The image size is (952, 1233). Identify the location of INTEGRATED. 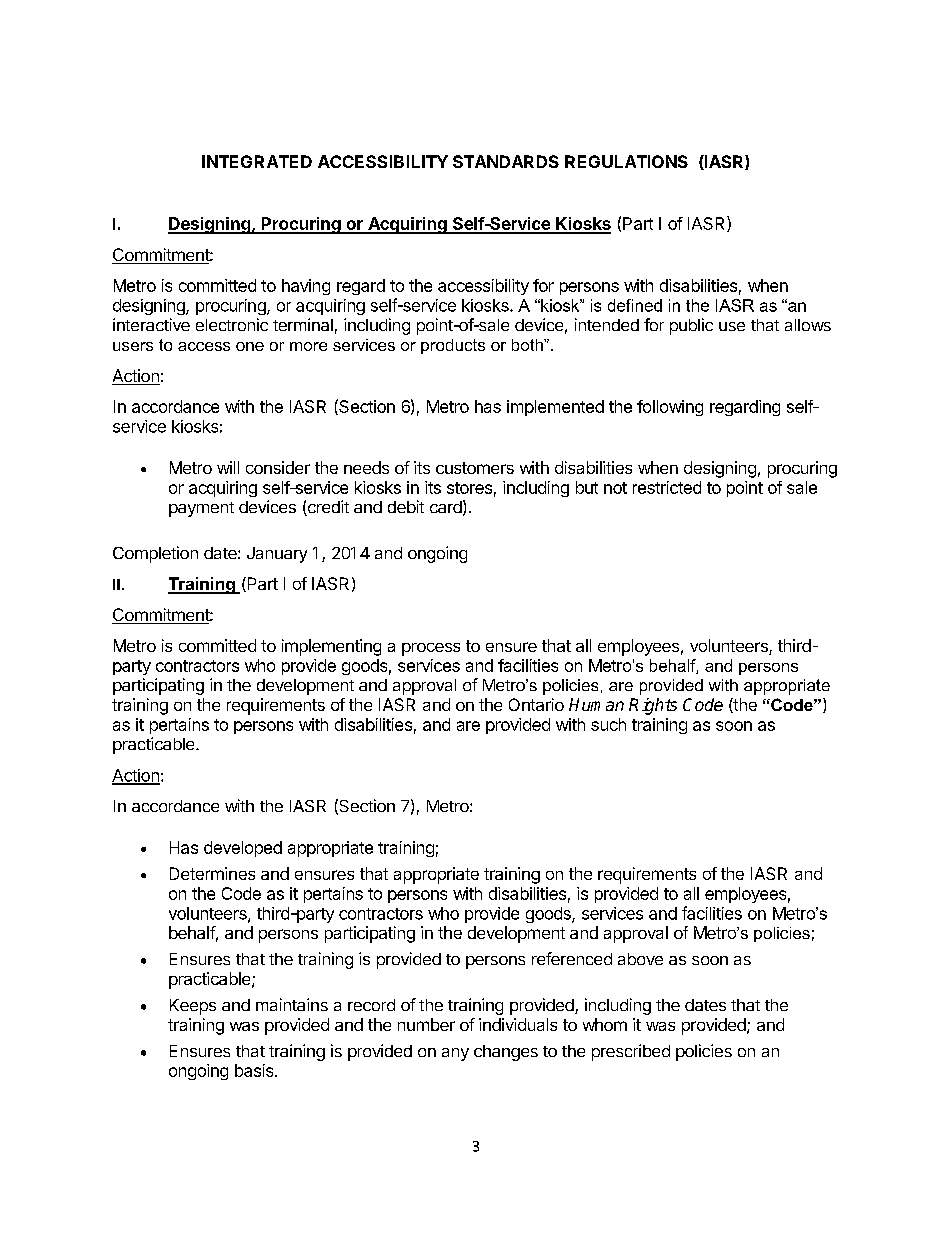
(257, 161).
